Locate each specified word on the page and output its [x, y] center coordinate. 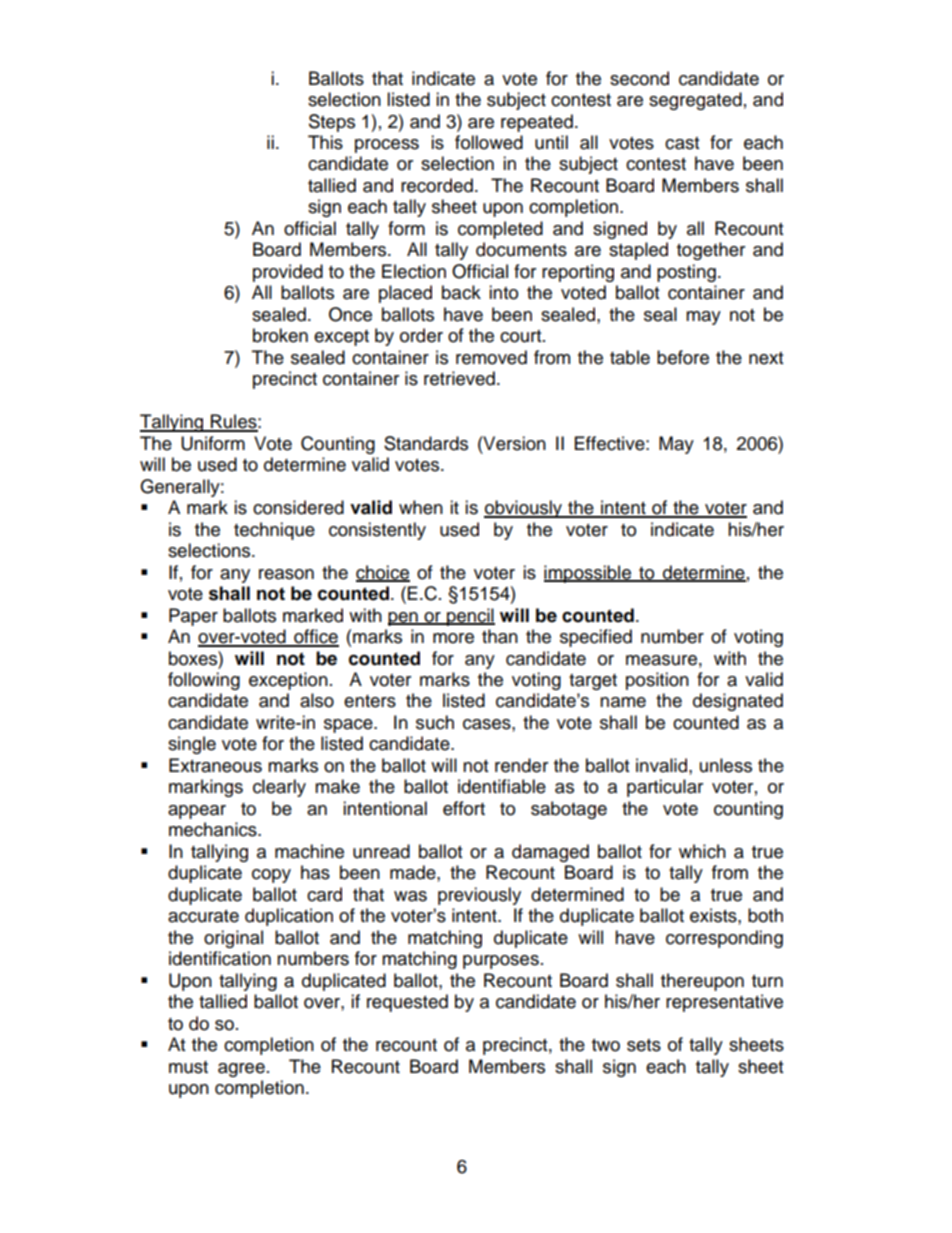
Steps [332, 123]
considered [298, 507]
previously [479, 896]
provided [288, 273]
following [204, 681]
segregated [695, 101]
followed [489, 142]
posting [686, 273]
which [702, 851]
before [683, 357]
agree [241, 1070]
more [453, 638]
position [657, 681]
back [461, 292]
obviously [524, 509]
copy [271, 876]
